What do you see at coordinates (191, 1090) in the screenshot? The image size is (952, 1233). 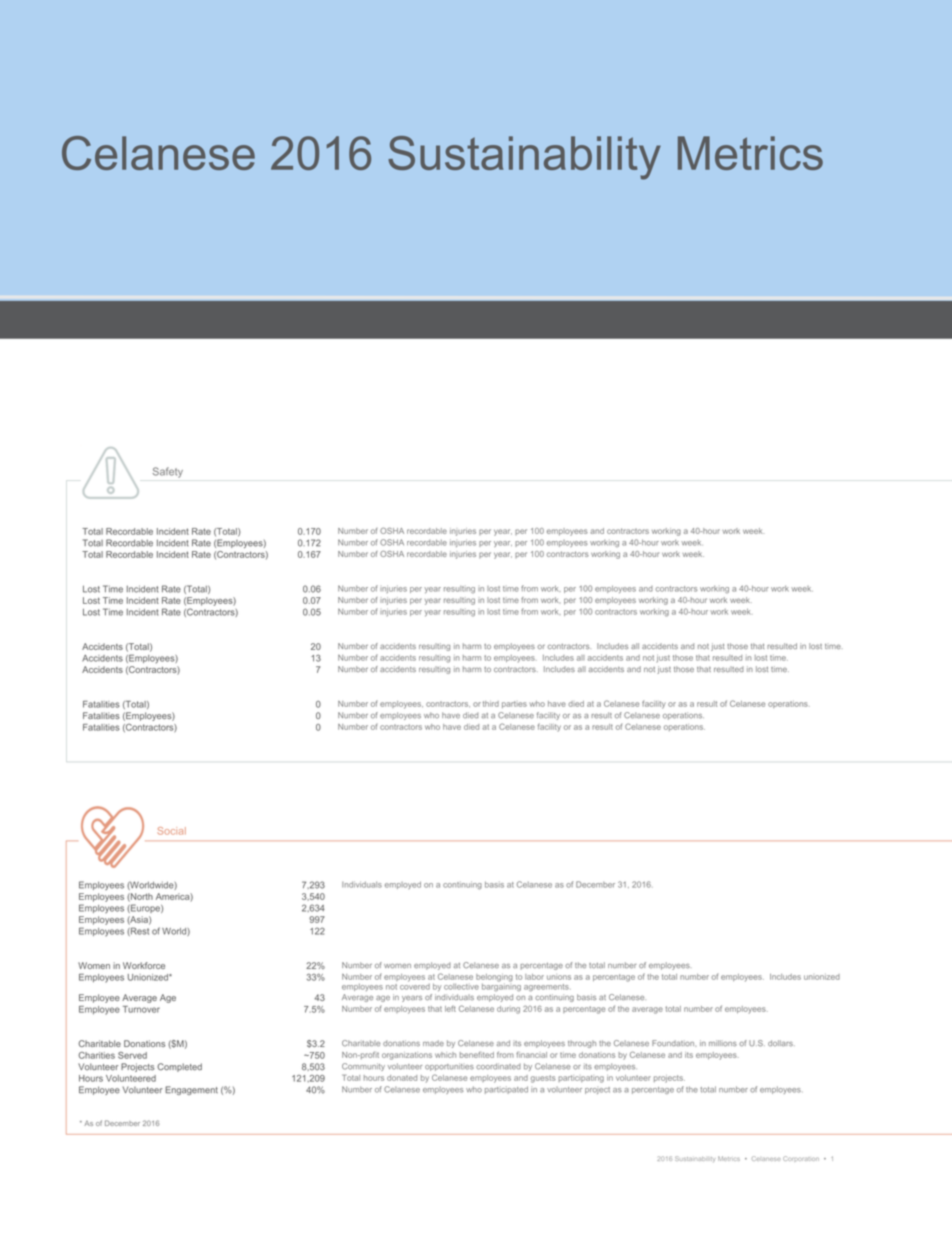 I see `Engagement` at bounding box center [191, 1090].
